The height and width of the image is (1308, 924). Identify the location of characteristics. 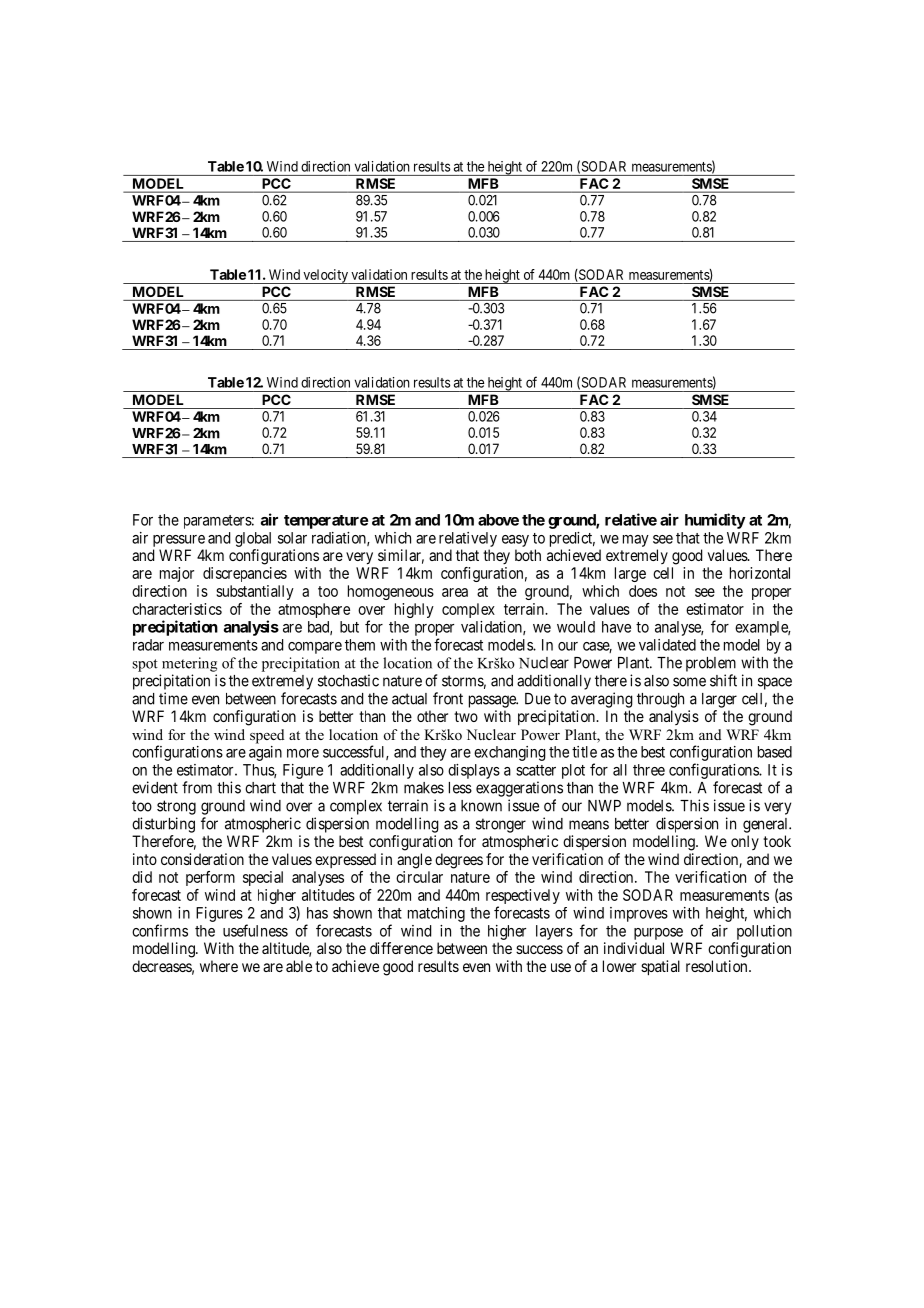
(177, 609).
